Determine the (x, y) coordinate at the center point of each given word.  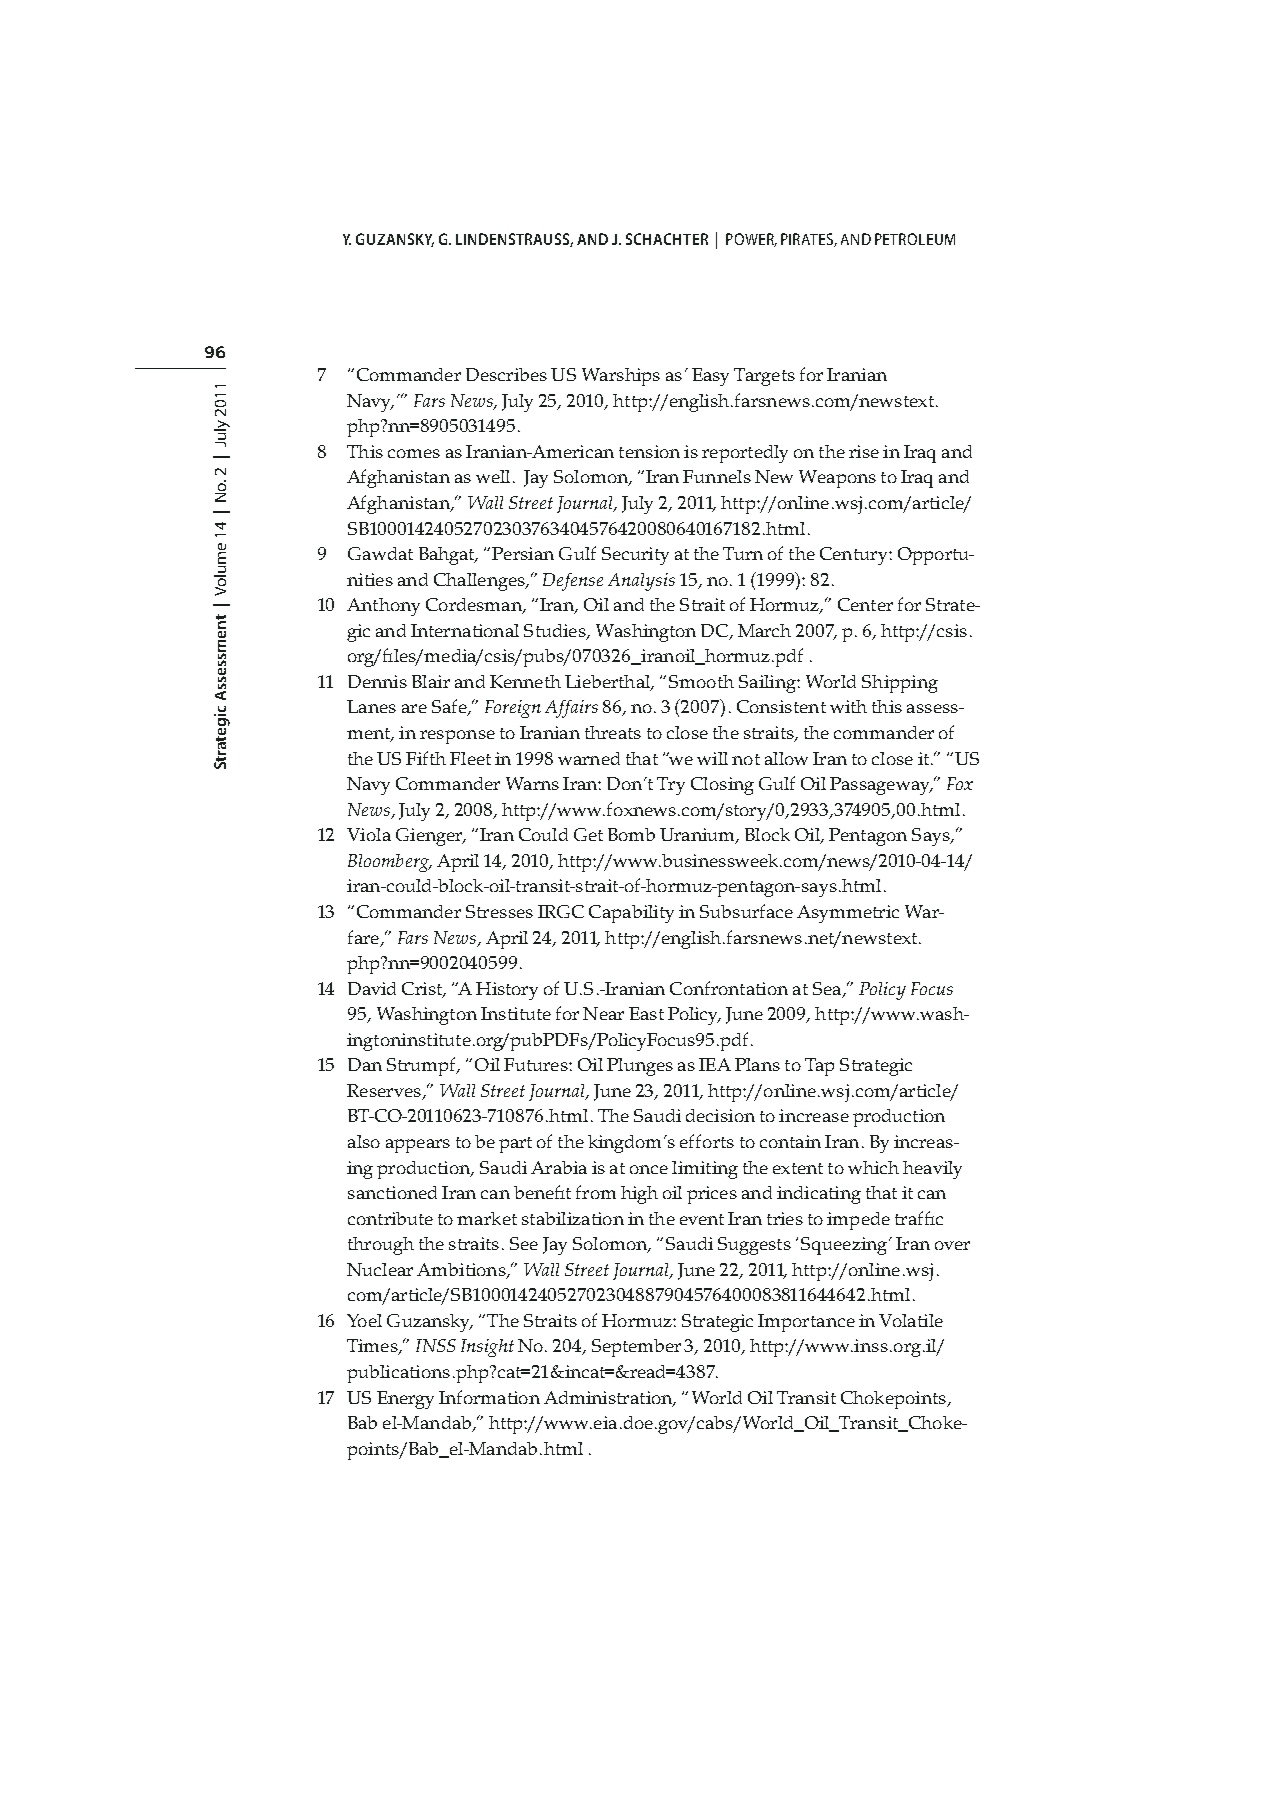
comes (414, 453)
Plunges (640, 1067)
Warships (621, 377)
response (457, 737)
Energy (405, 1400)
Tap (819, 1067)
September (636, 1348)
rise (864, 451)
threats (613, 732)
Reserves (385, 1092)
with (848, 706)
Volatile (911, 1320)
